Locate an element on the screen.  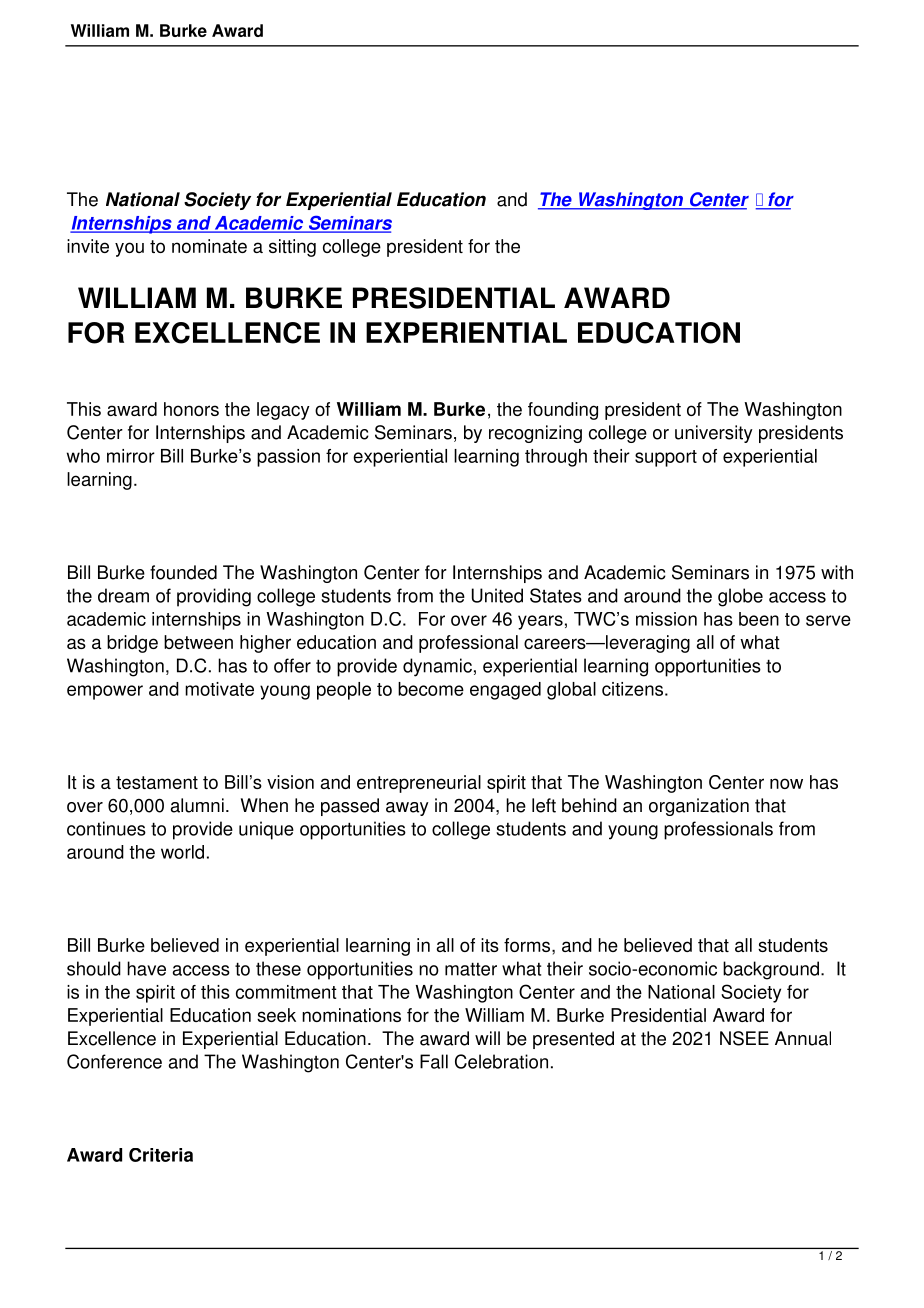
sitting is located at coordinates (292, 248).
